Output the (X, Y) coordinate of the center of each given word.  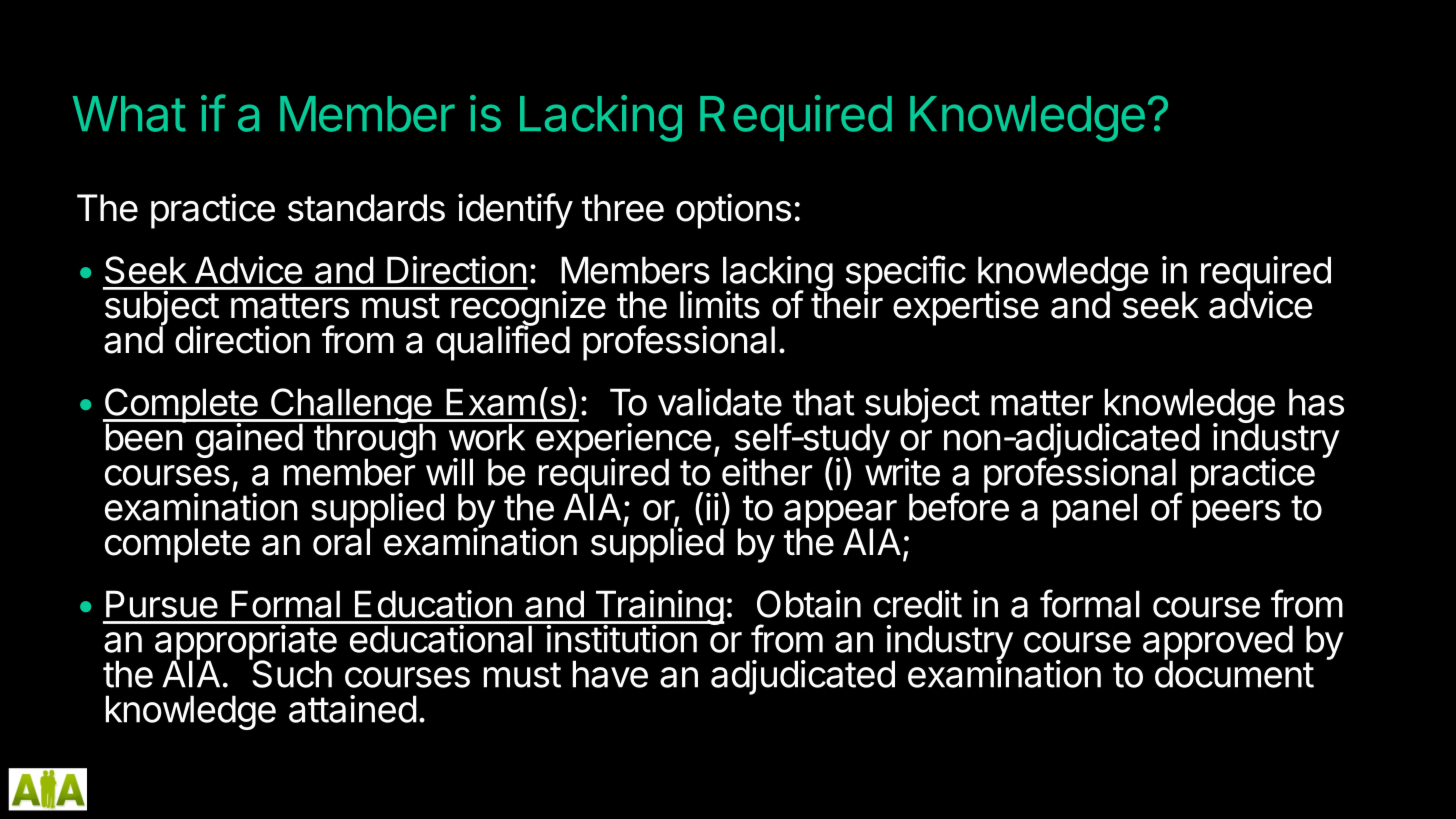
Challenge (351, 407)
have (610, 674)
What (129, 114)
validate (720, 402)
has (1316, 402)
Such (291, 673)
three (623, 208)
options (733, 211)
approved (1218, 643)
